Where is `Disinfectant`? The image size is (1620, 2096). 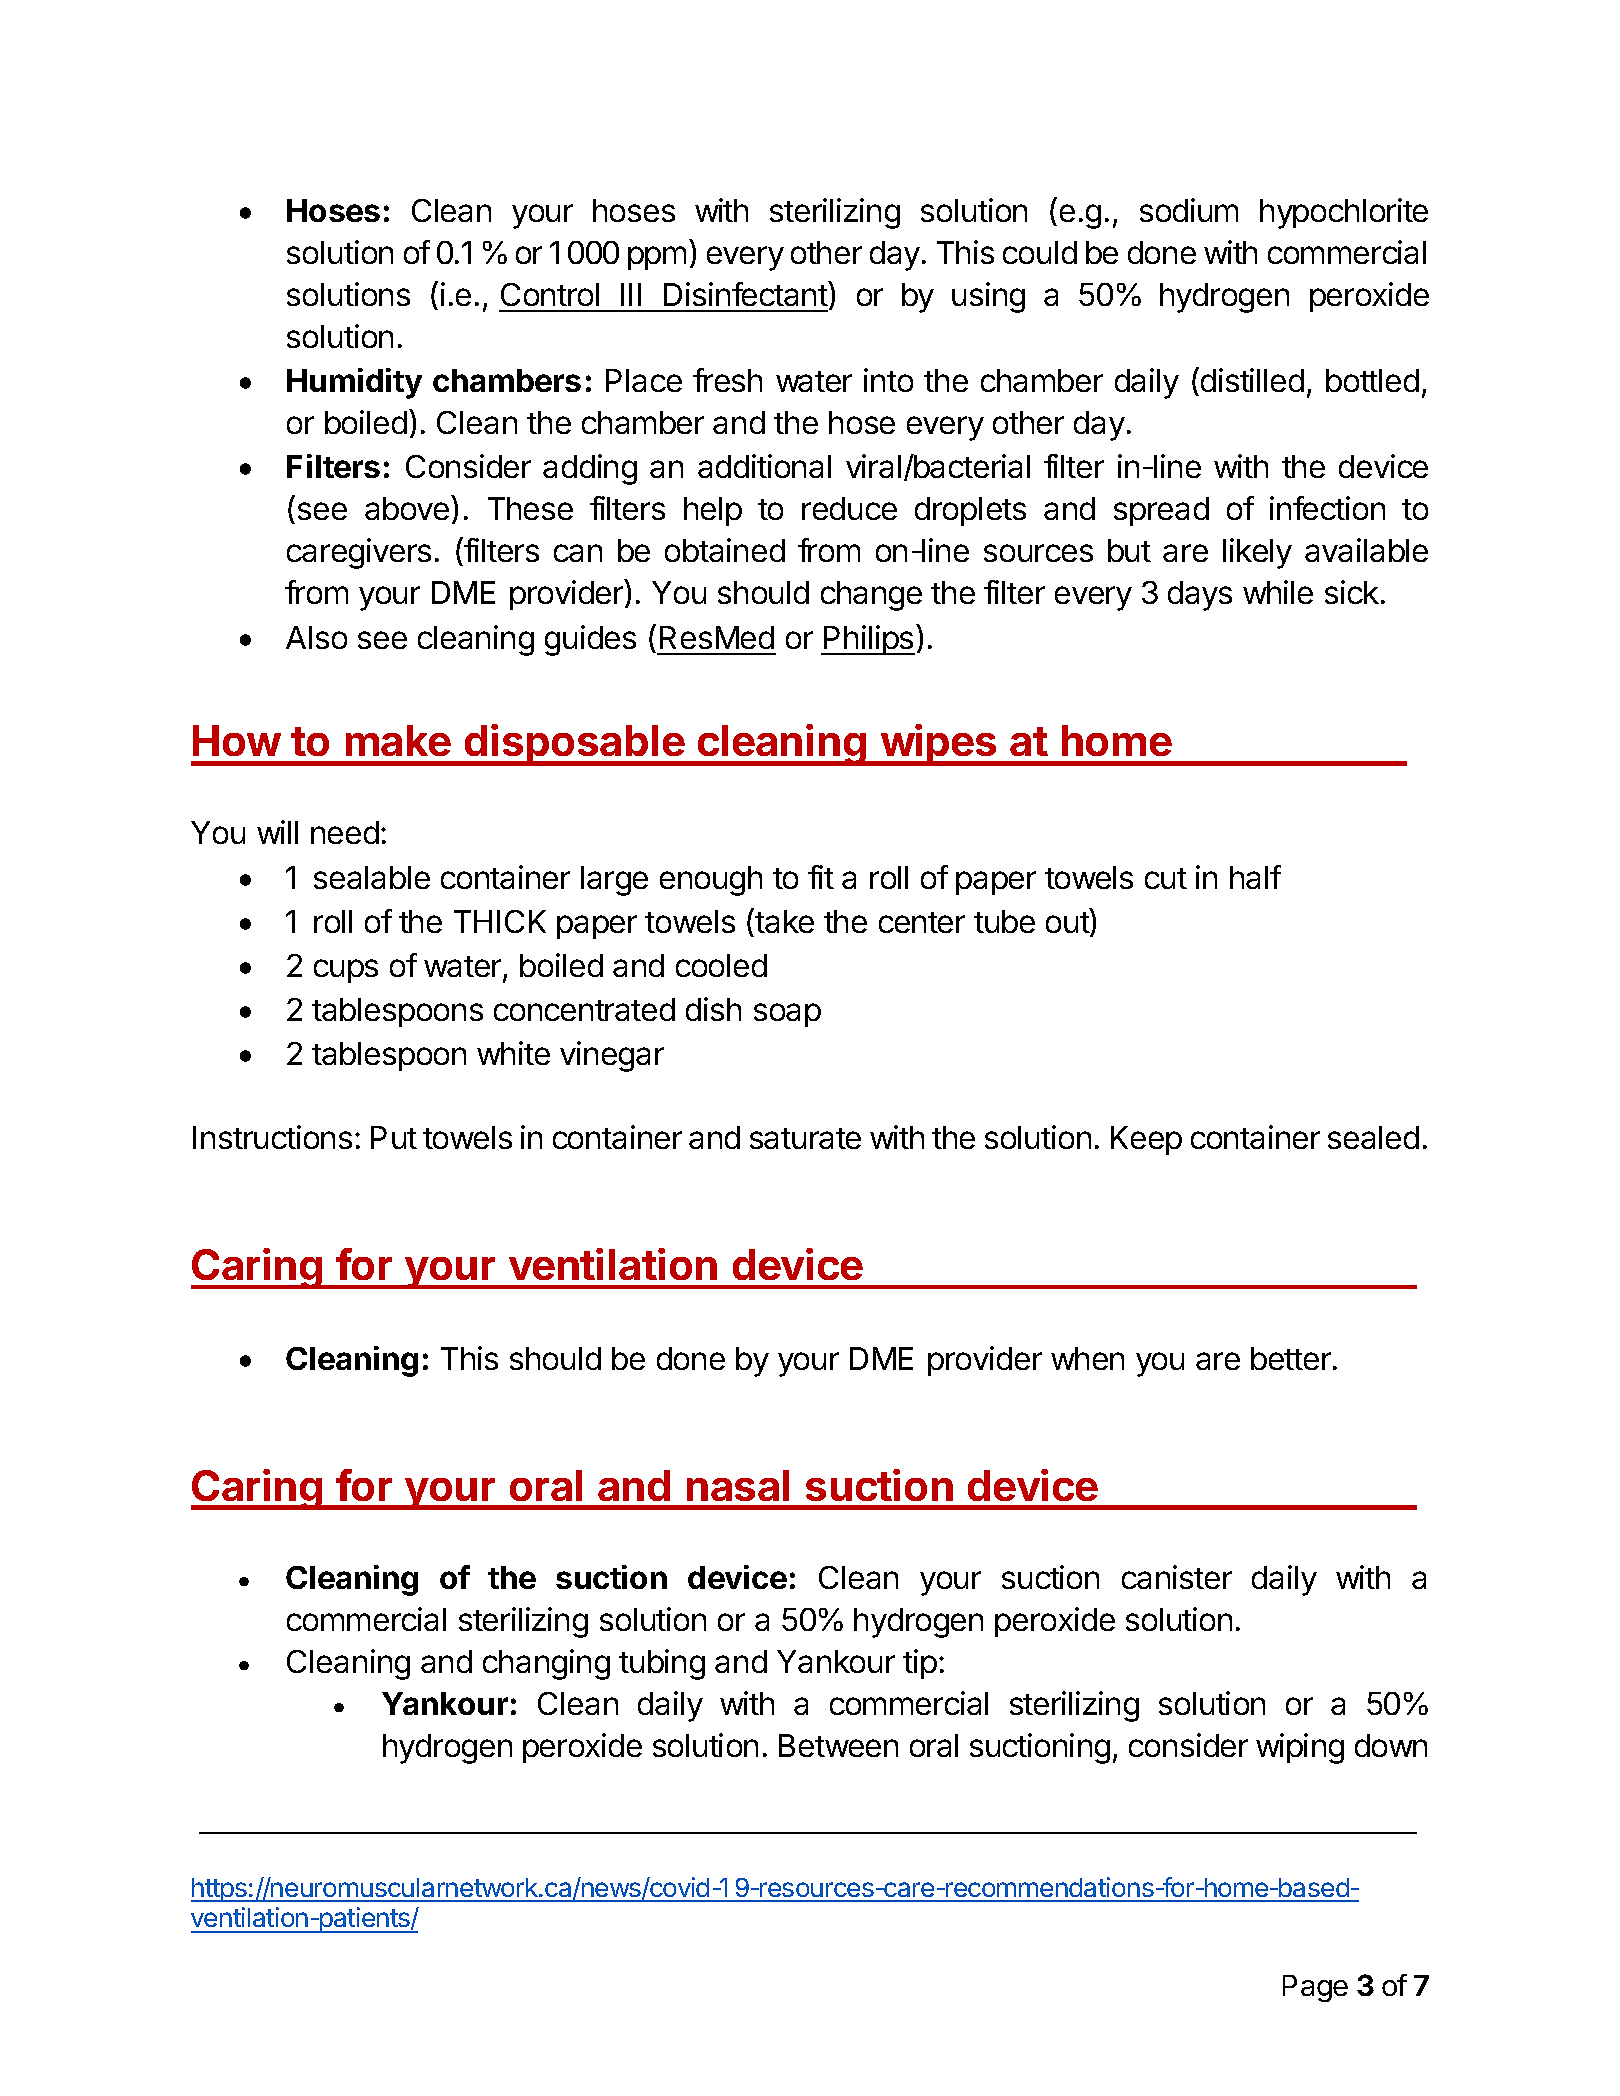
Disinfectant is located at coordinates (746, 293).
